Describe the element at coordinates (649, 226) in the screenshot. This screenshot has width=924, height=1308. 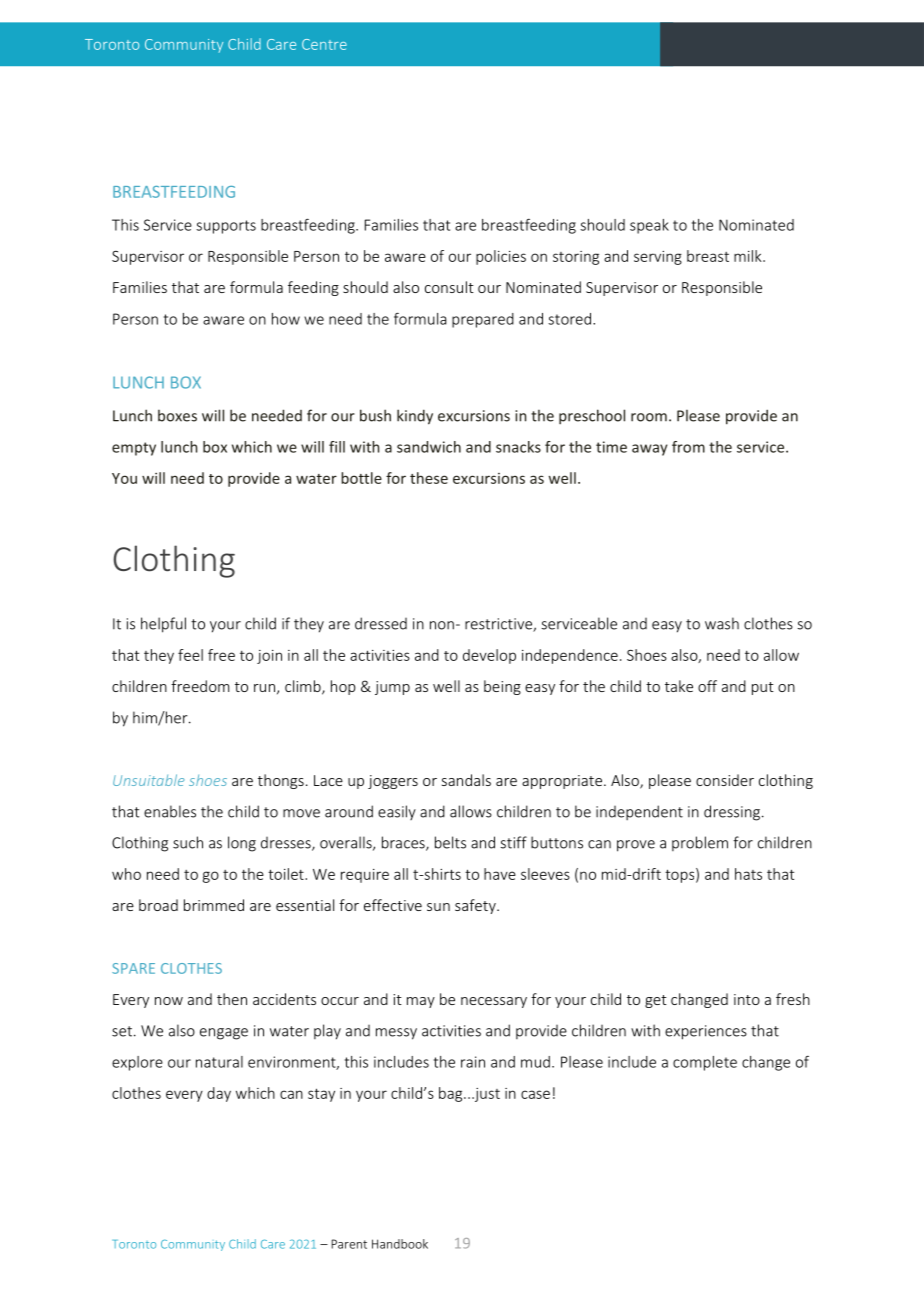
I see `speak` at that location.
